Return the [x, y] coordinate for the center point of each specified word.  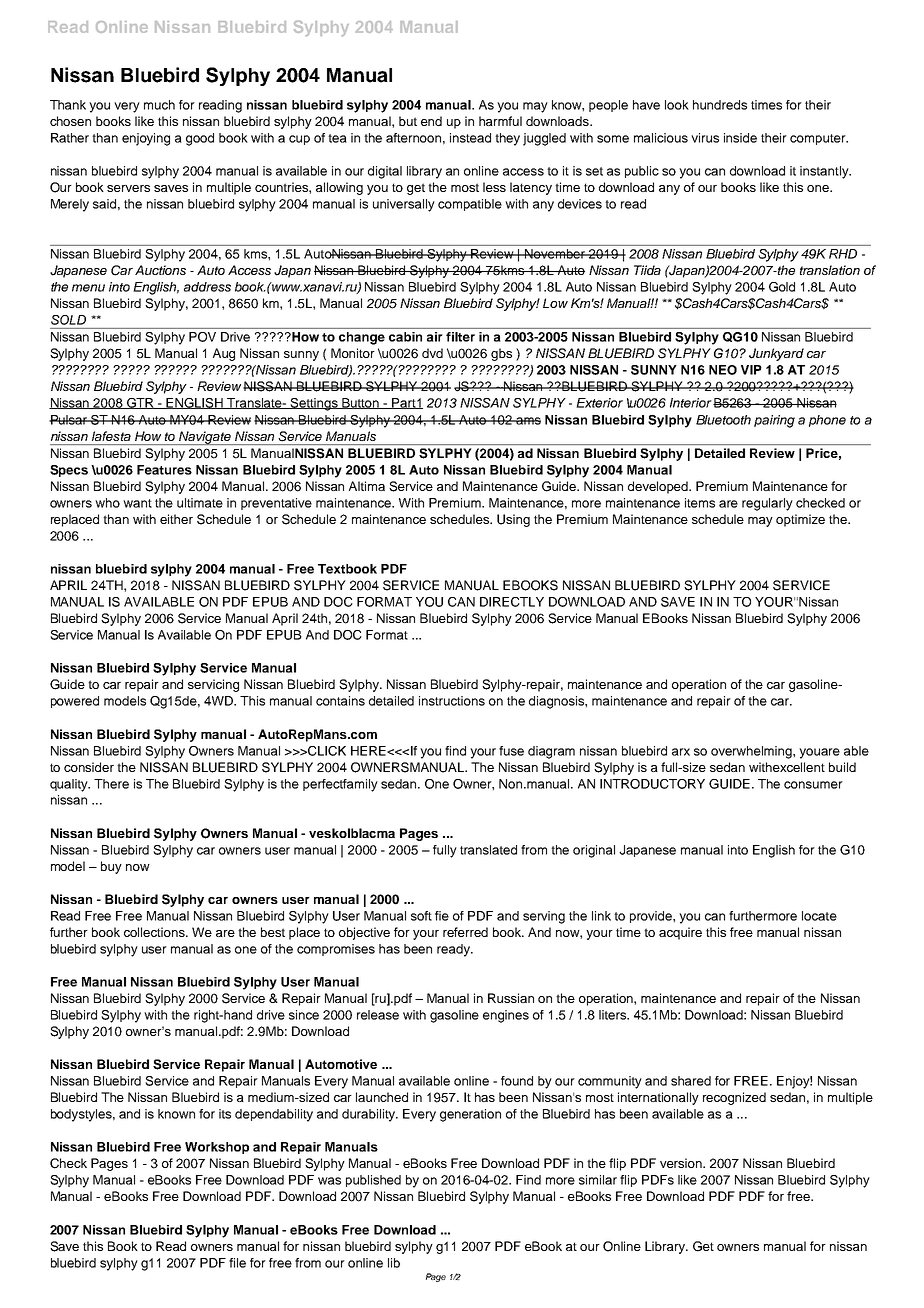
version [682, 1163]
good [200, 139]
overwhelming [752, 752]
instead [470, 138]
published [373, 1181]
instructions [452, 701]
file [237, 1263]
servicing [213, 685]
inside [740, 138]
